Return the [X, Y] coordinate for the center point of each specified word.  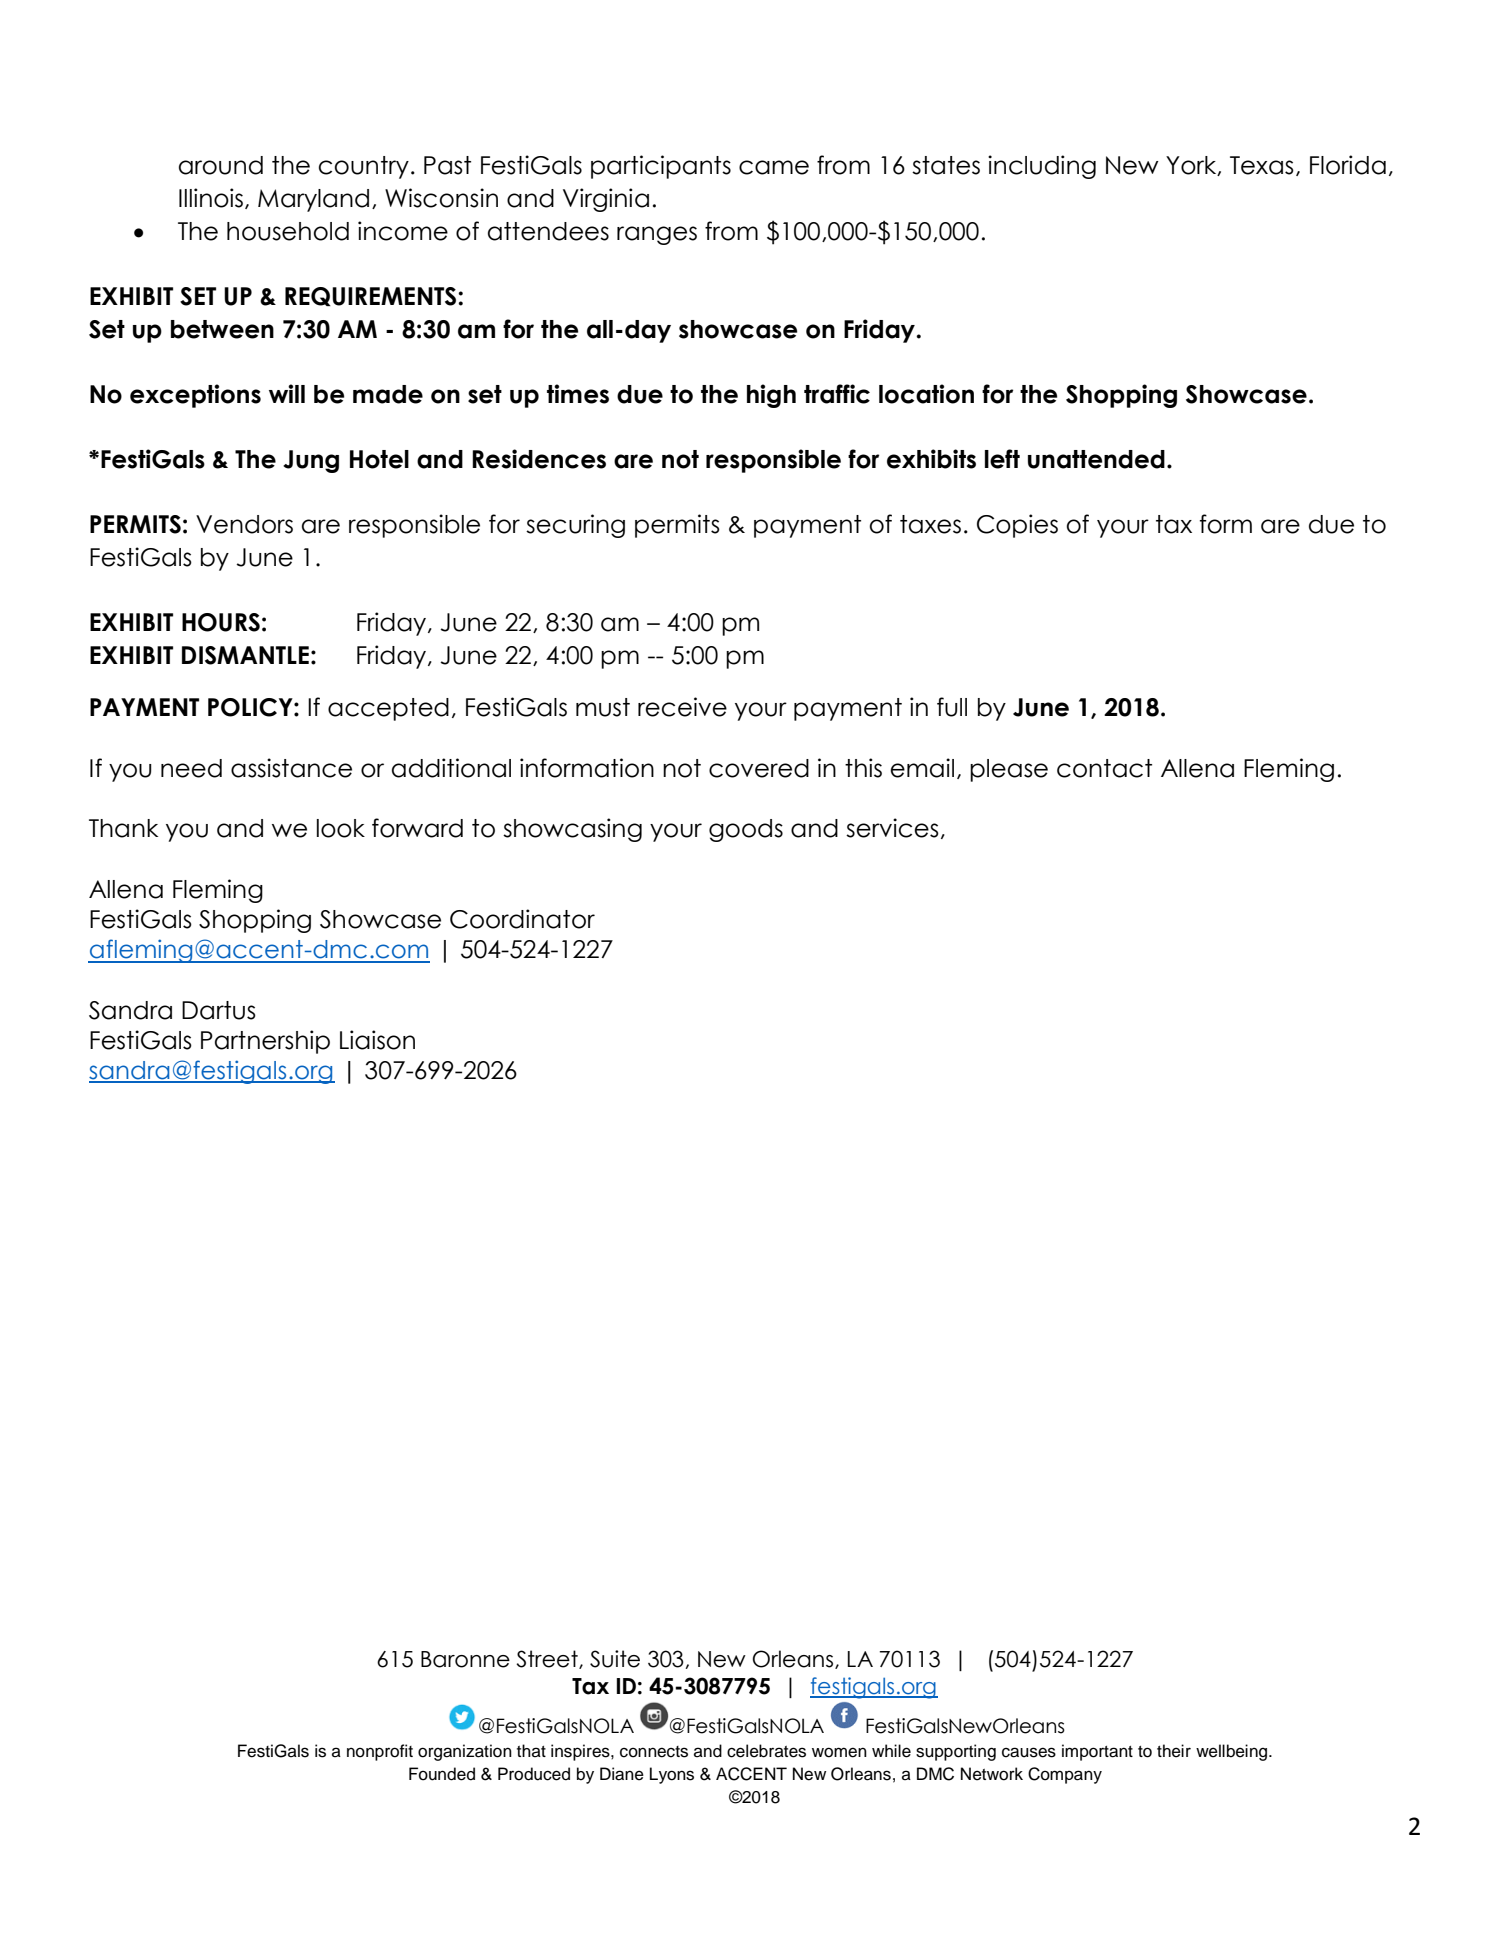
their [1174, 1751]
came [774, 167]
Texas [1262, 165]
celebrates [766, 1751]
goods [746, 830]
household [288, 231]
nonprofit [380, 1752]
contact [1104, 768]
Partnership [265, 1042]
